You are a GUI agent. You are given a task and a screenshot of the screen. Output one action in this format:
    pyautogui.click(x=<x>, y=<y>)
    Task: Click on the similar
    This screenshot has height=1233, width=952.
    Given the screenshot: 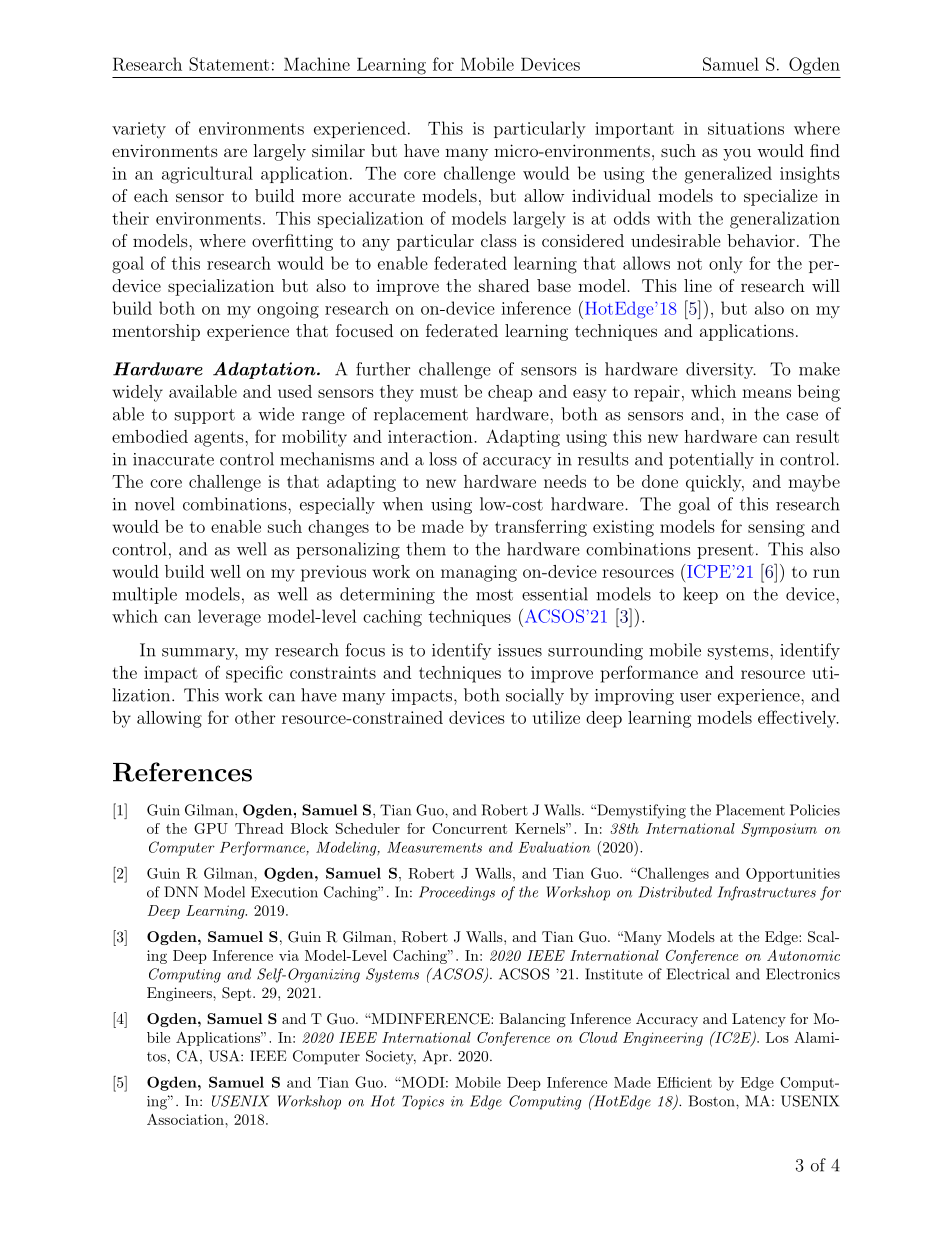 What is the action you would take?
    pyautogui.click(x=338, y=150)
